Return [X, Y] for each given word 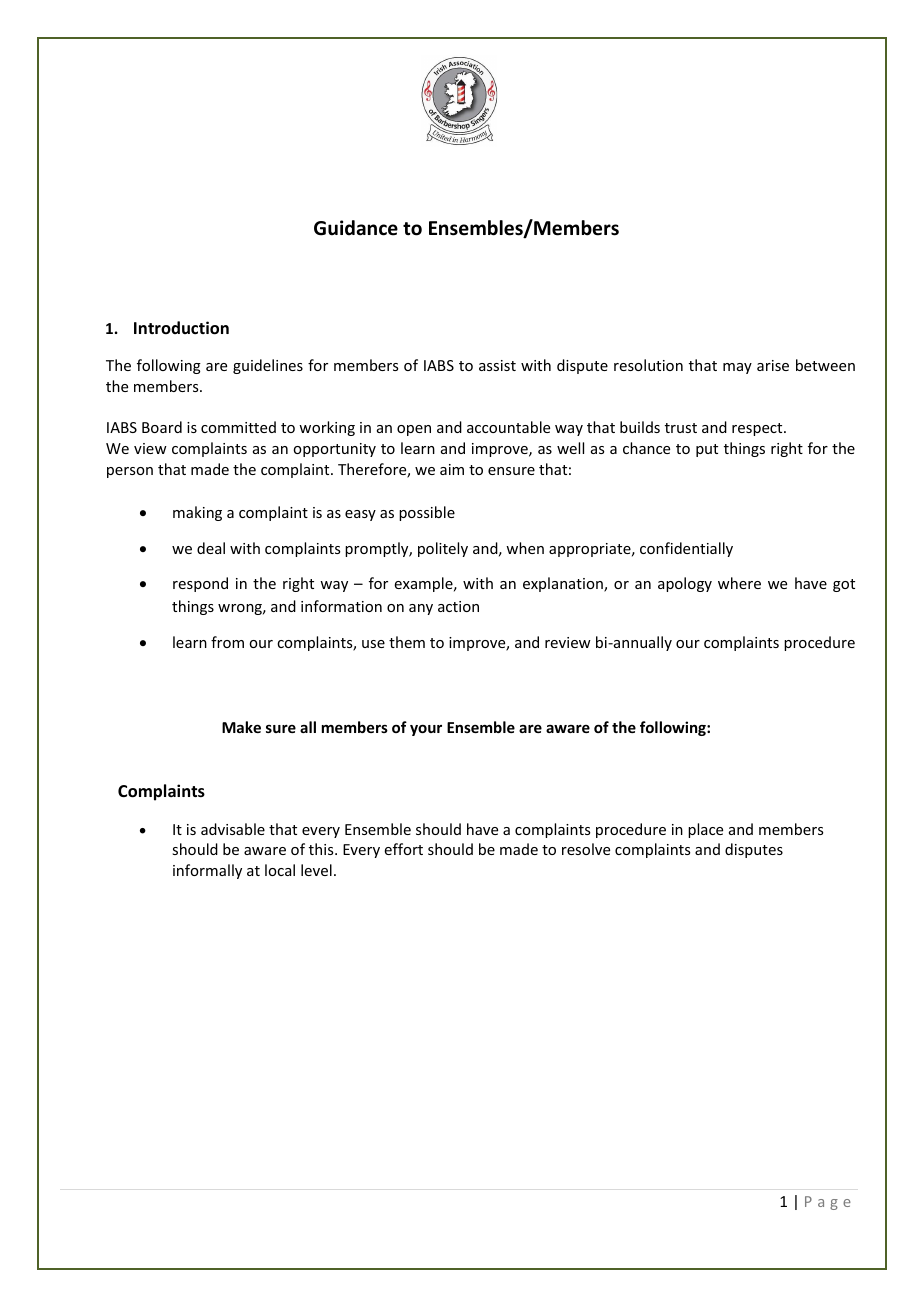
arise [773, 365]
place [705, 830]
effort [403, 849]
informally [207, 871]
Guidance [356, 228]
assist [497, 365]
